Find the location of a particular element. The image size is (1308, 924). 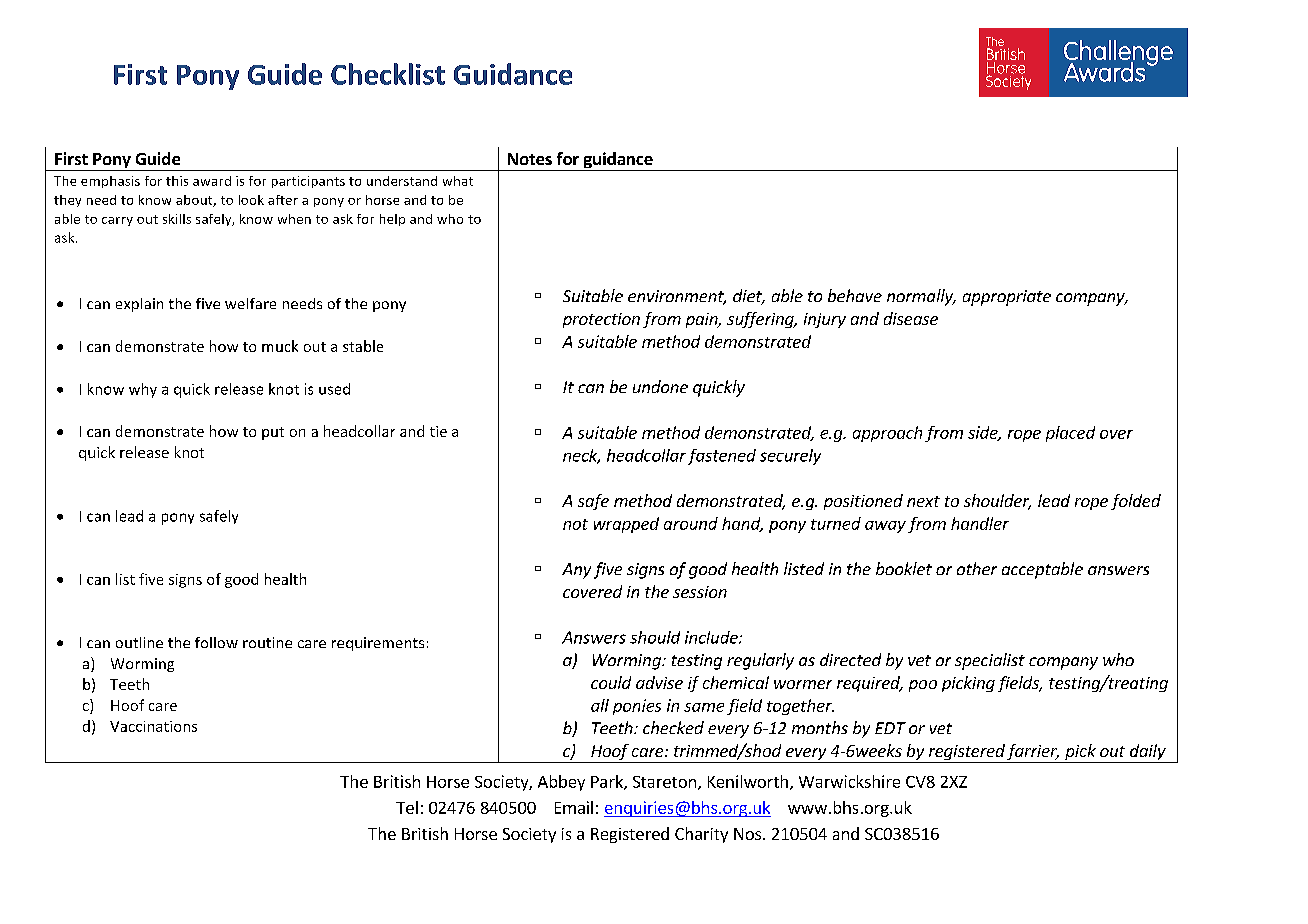

welfare is located at coordinates (250, 303).
